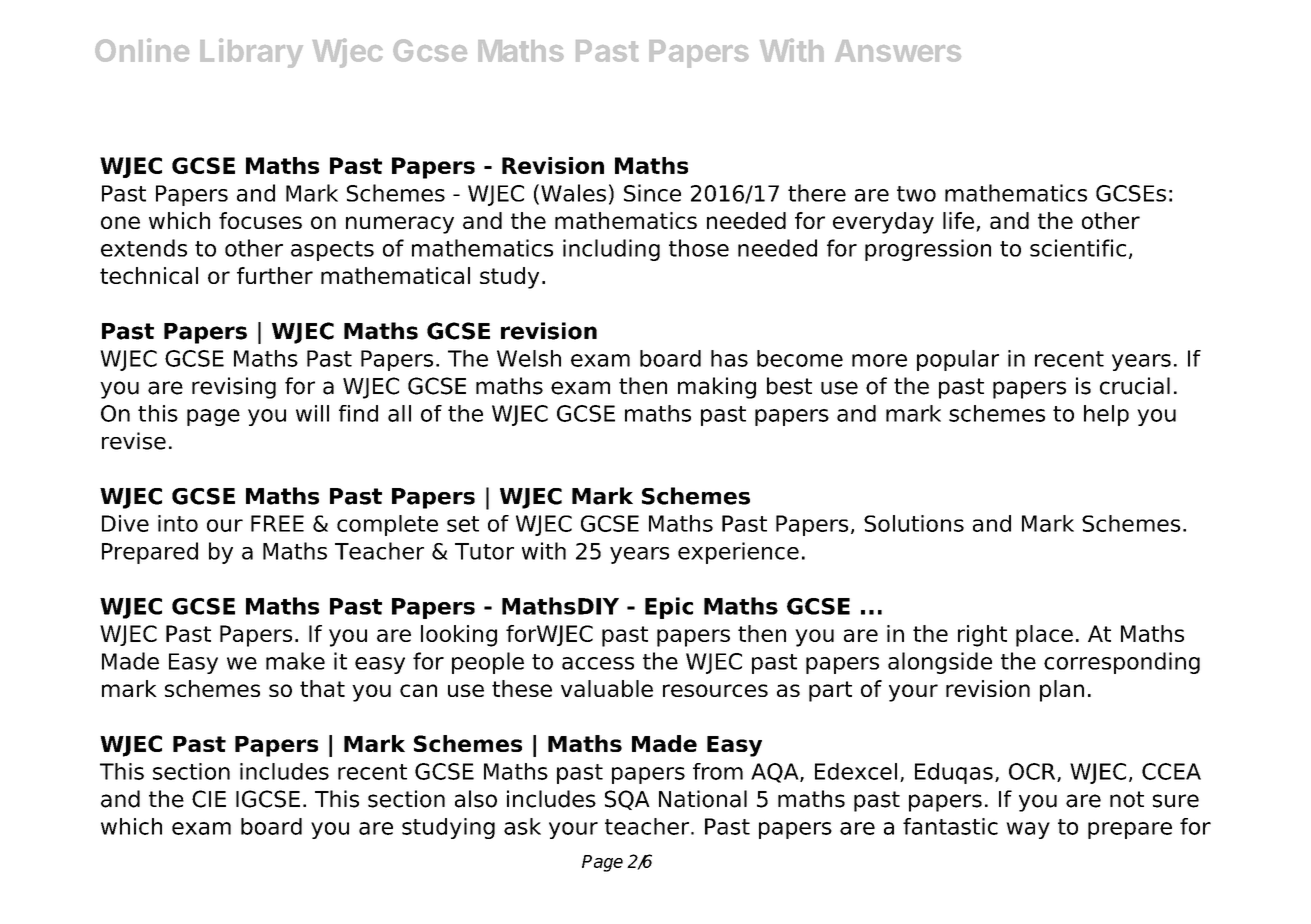  Describe the element at coordinates (914, 523) in the screenshot. I see `Solutions` at that location.
